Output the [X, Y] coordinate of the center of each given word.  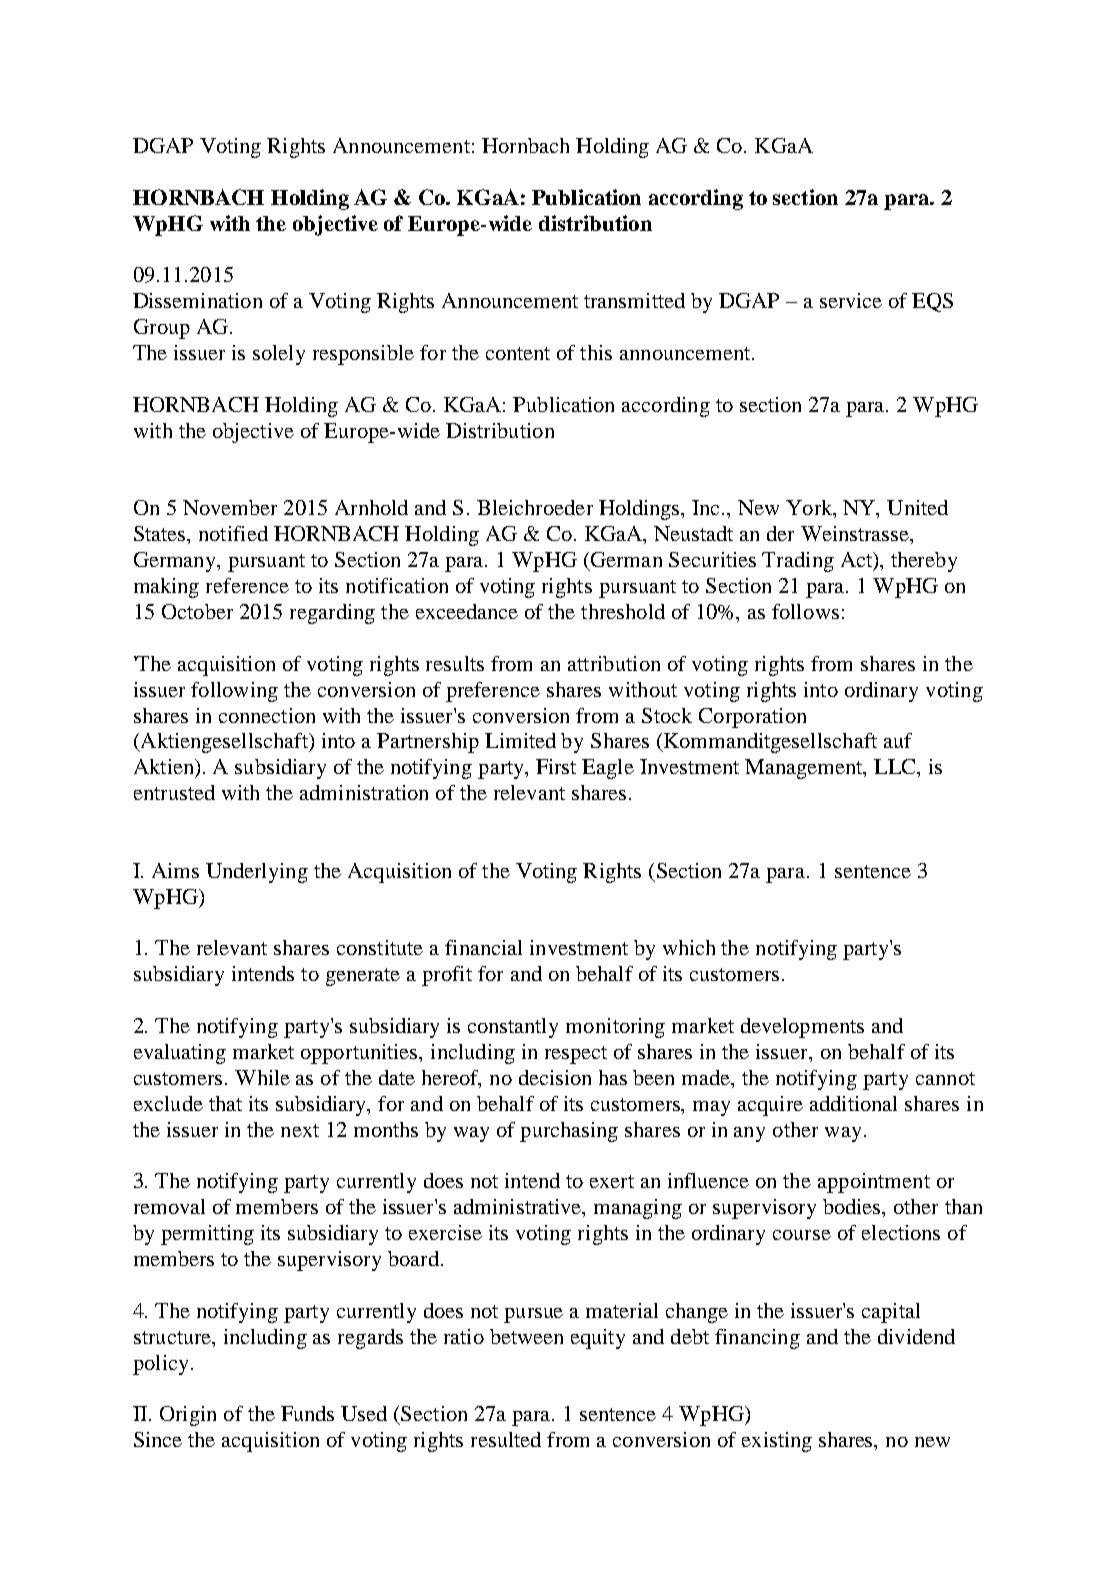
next [300, 1130]
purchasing [569, 1132]
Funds [307, 1413]
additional [853, 1103]
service [851, 300]
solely [279, 355]
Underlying [257, 873]
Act [858, 561]
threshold [623, 611]
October [197, 611]
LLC [896, 766]
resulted [506, 1439]
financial [483, 947]
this [596, 352]
